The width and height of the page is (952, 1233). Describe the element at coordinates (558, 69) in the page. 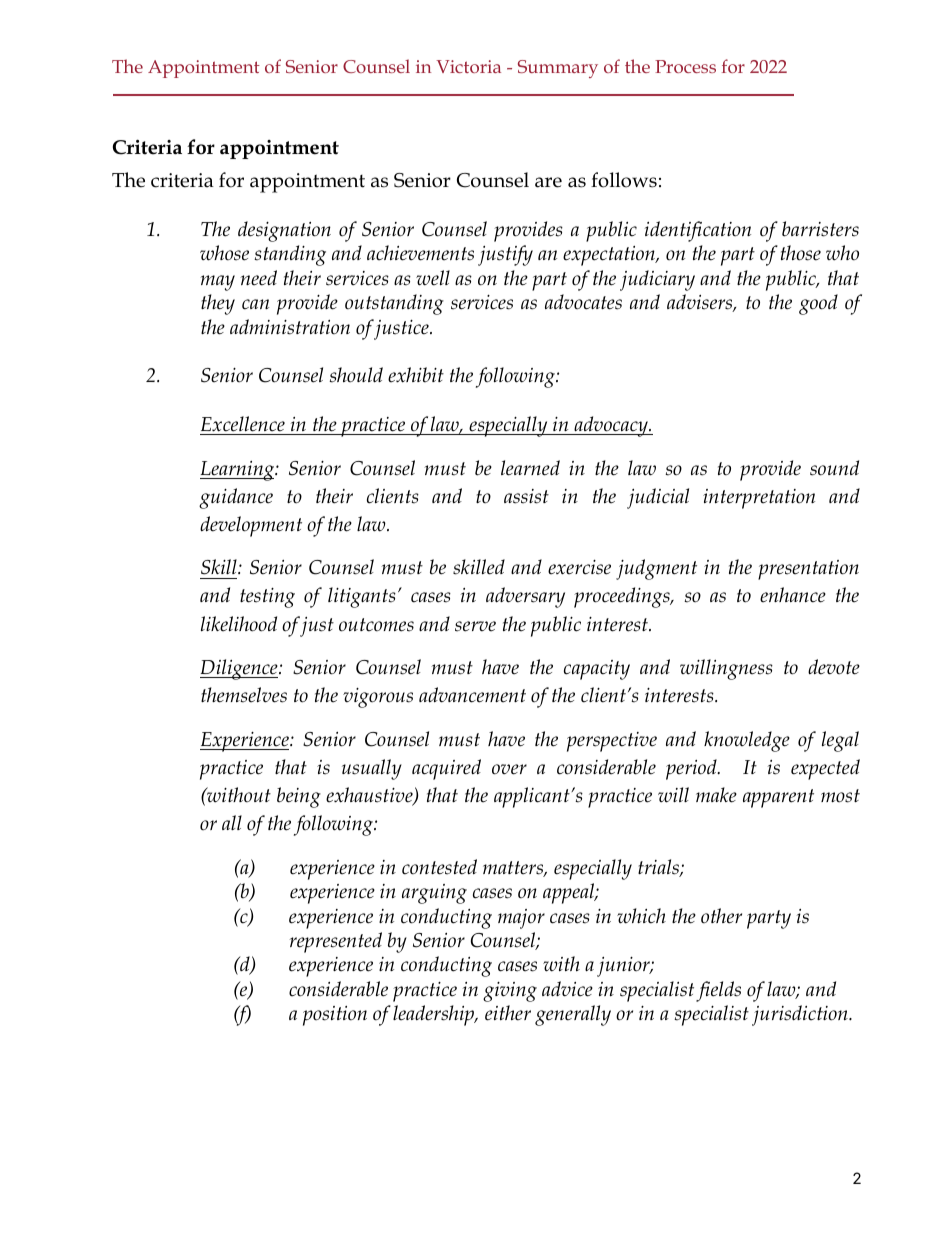

I see `Summary` at that location.
